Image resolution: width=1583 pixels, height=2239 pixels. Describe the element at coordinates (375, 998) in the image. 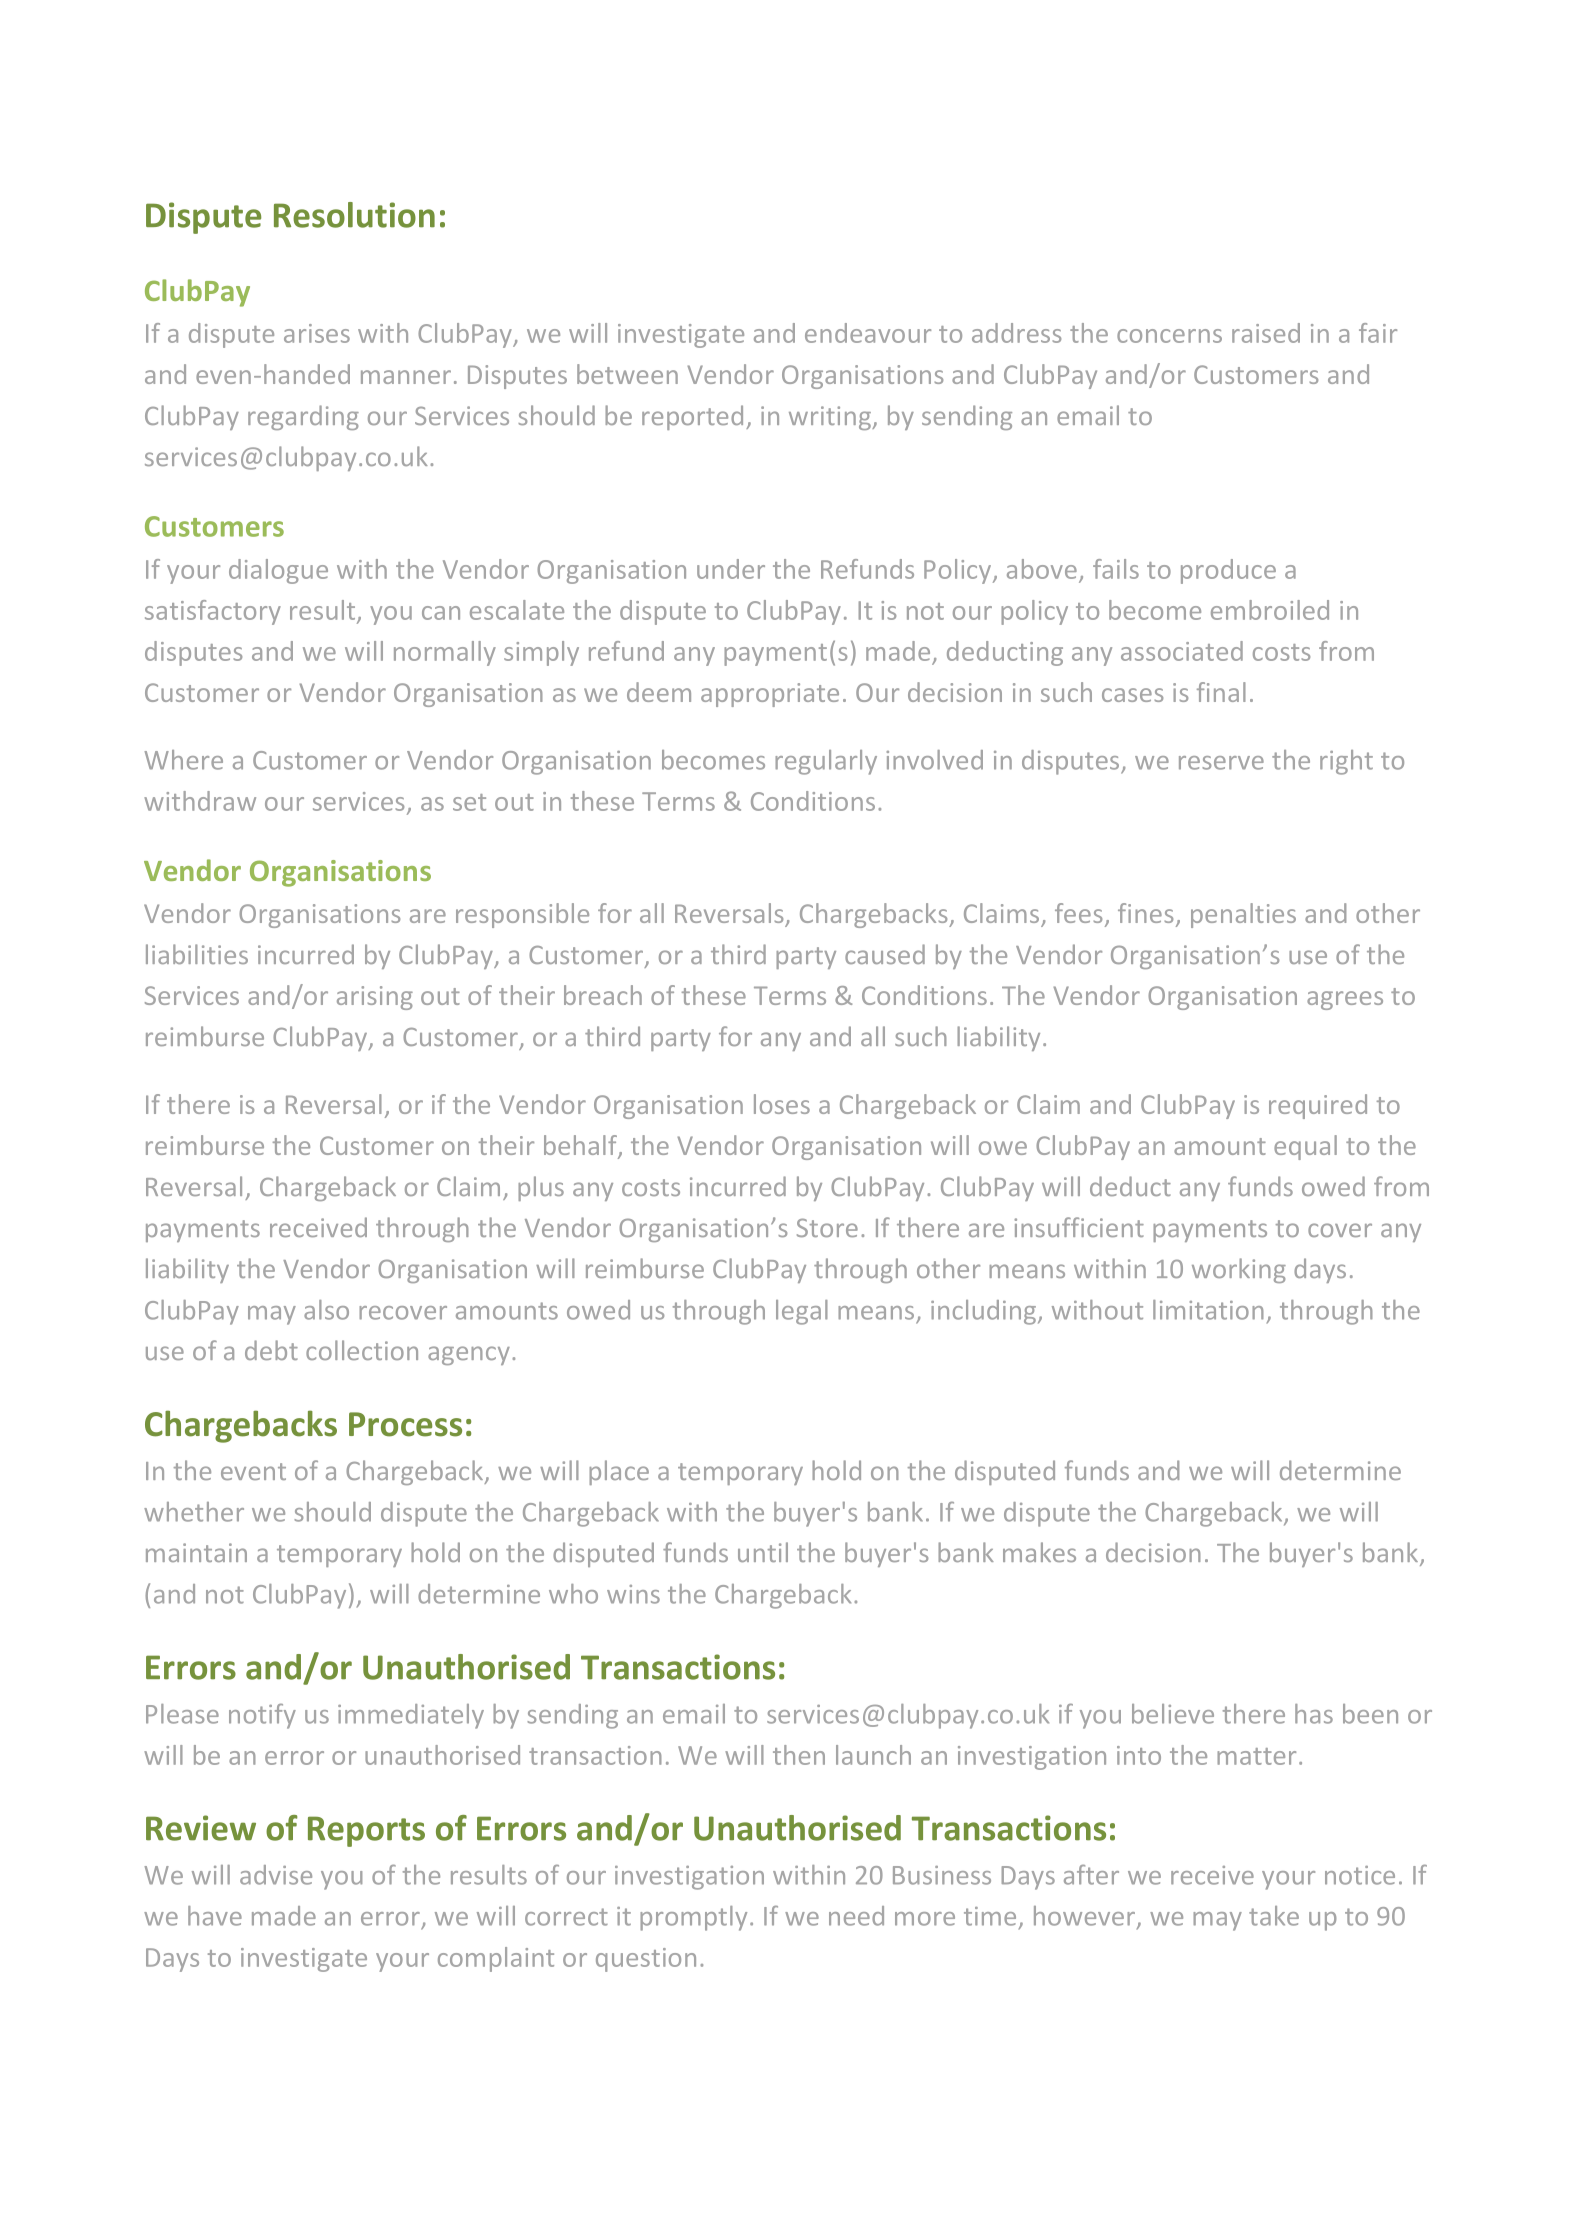

I see `arising` at that location.
